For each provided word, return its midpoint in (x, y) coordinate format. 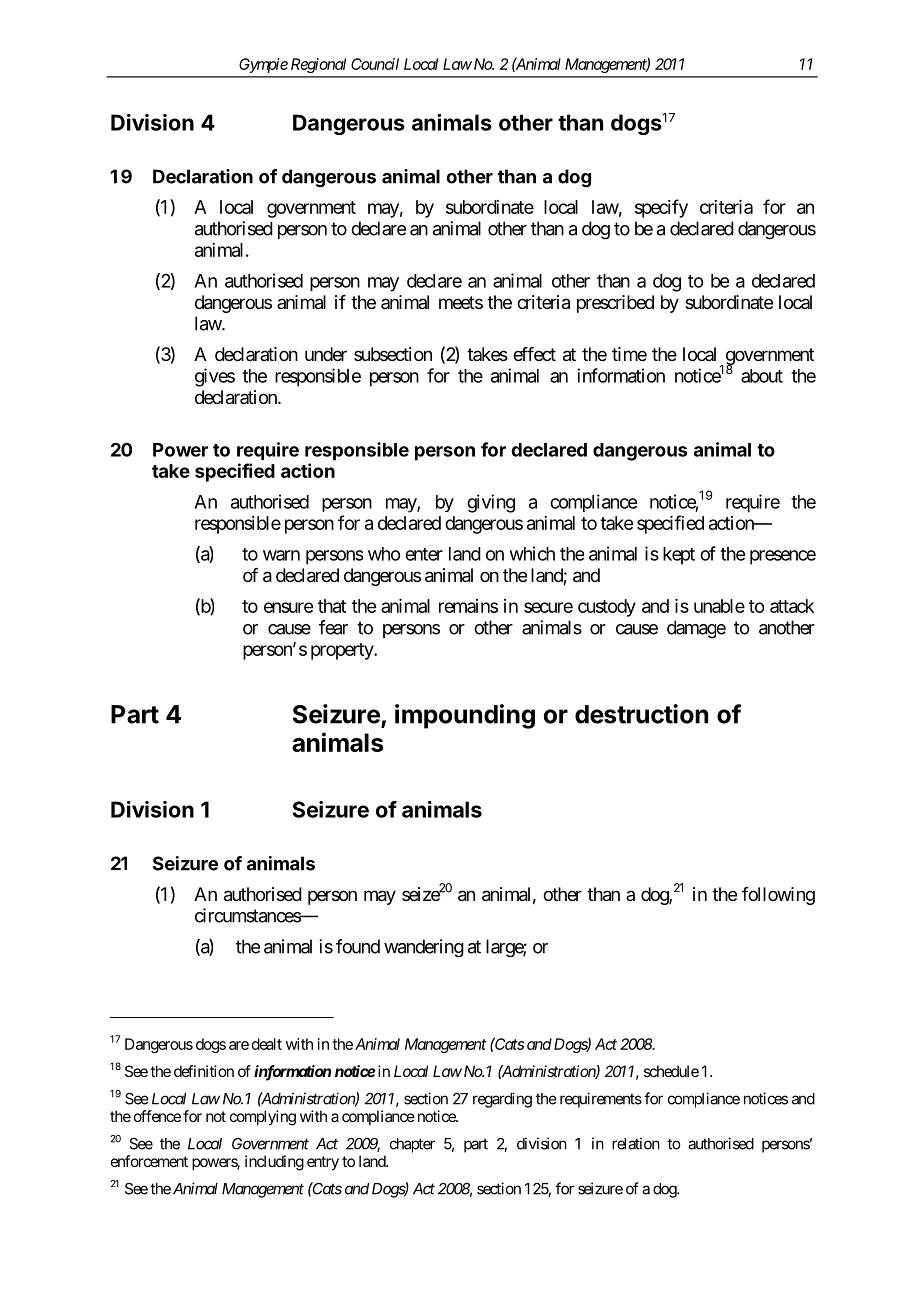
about (762, 376)
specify (661, 208)
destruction (641, 714)
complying (263, 1118)
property (343, 651)
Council (375, 64)
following (778, 896)
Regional (318, 65)
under (326, 354)
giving (491, 503)
